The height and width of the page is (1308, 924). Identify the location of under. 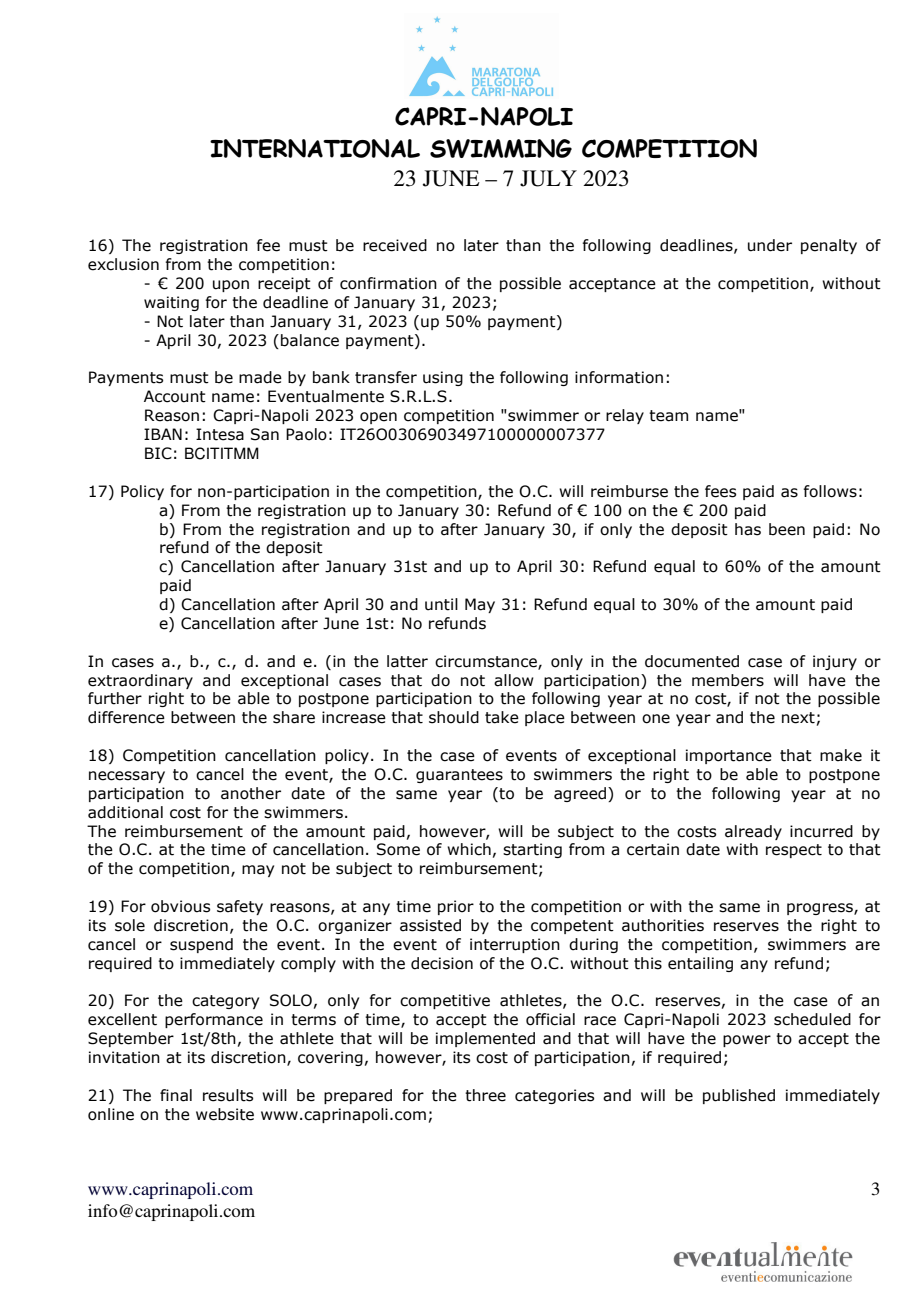
(770, 245).
